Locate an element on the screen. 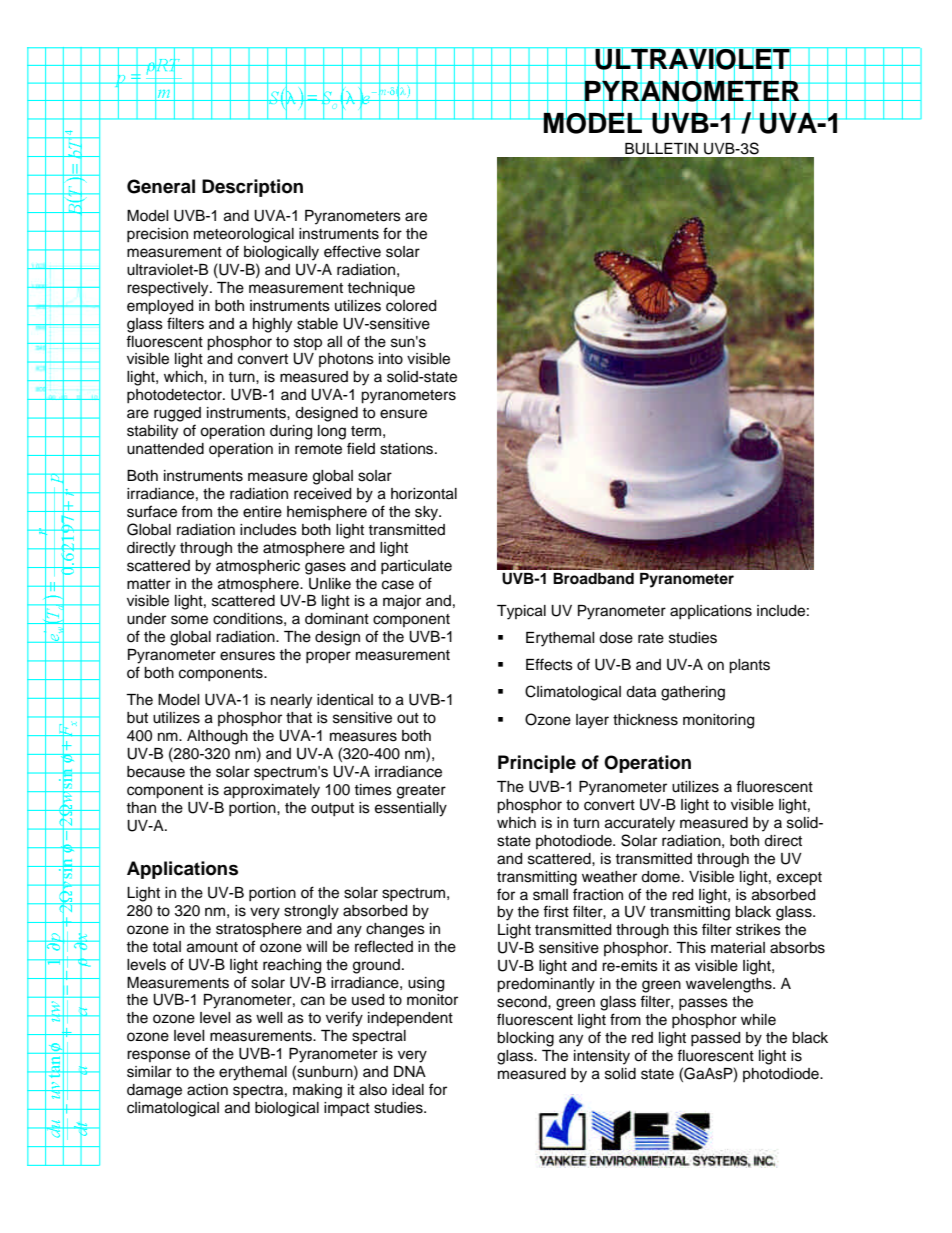 The height and width of the screenshot is (1233, 952). dose is located at coordinates (616, 638).
